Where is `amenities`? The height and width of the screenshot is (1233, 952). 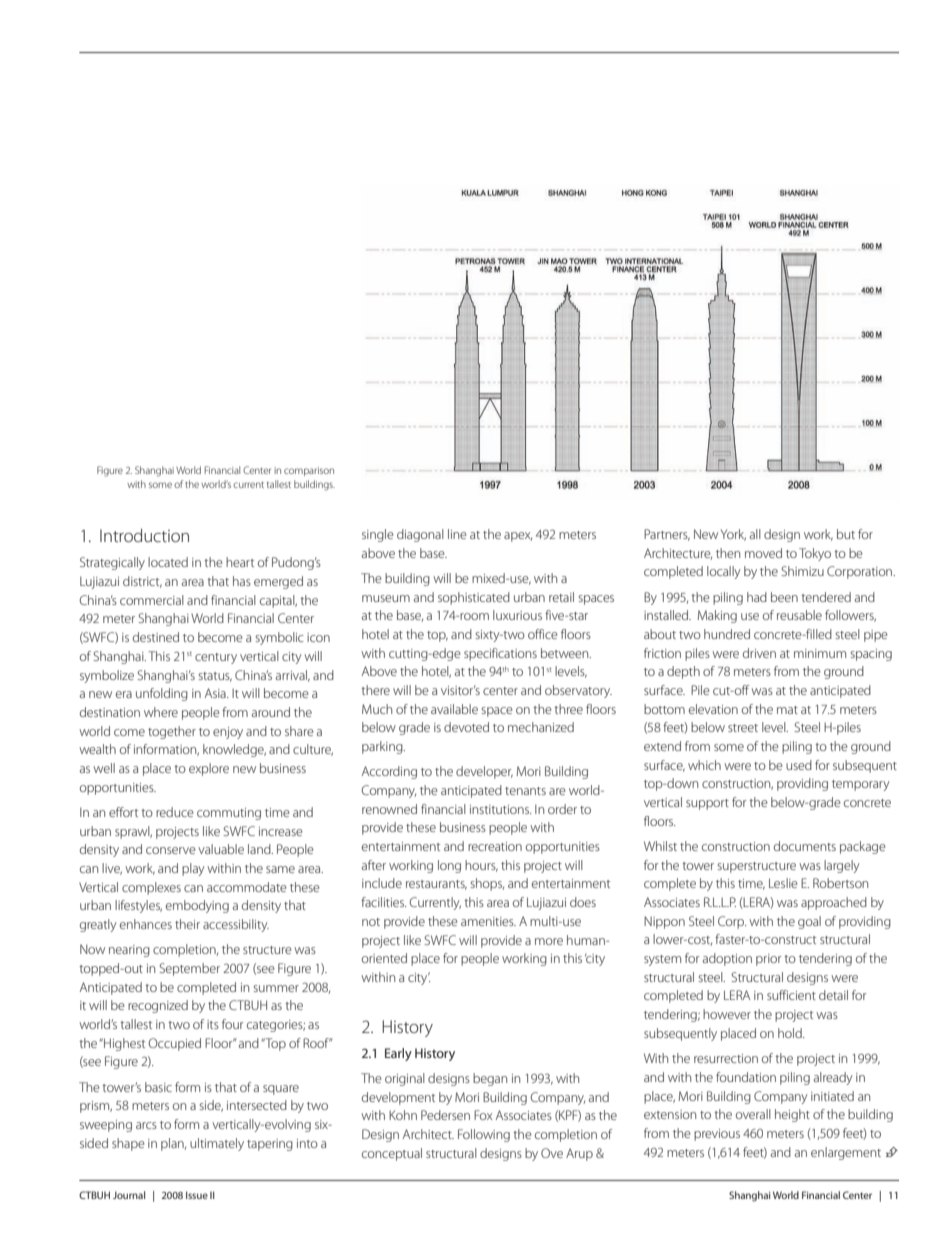
amenities is located at coordinates (488, 921).
